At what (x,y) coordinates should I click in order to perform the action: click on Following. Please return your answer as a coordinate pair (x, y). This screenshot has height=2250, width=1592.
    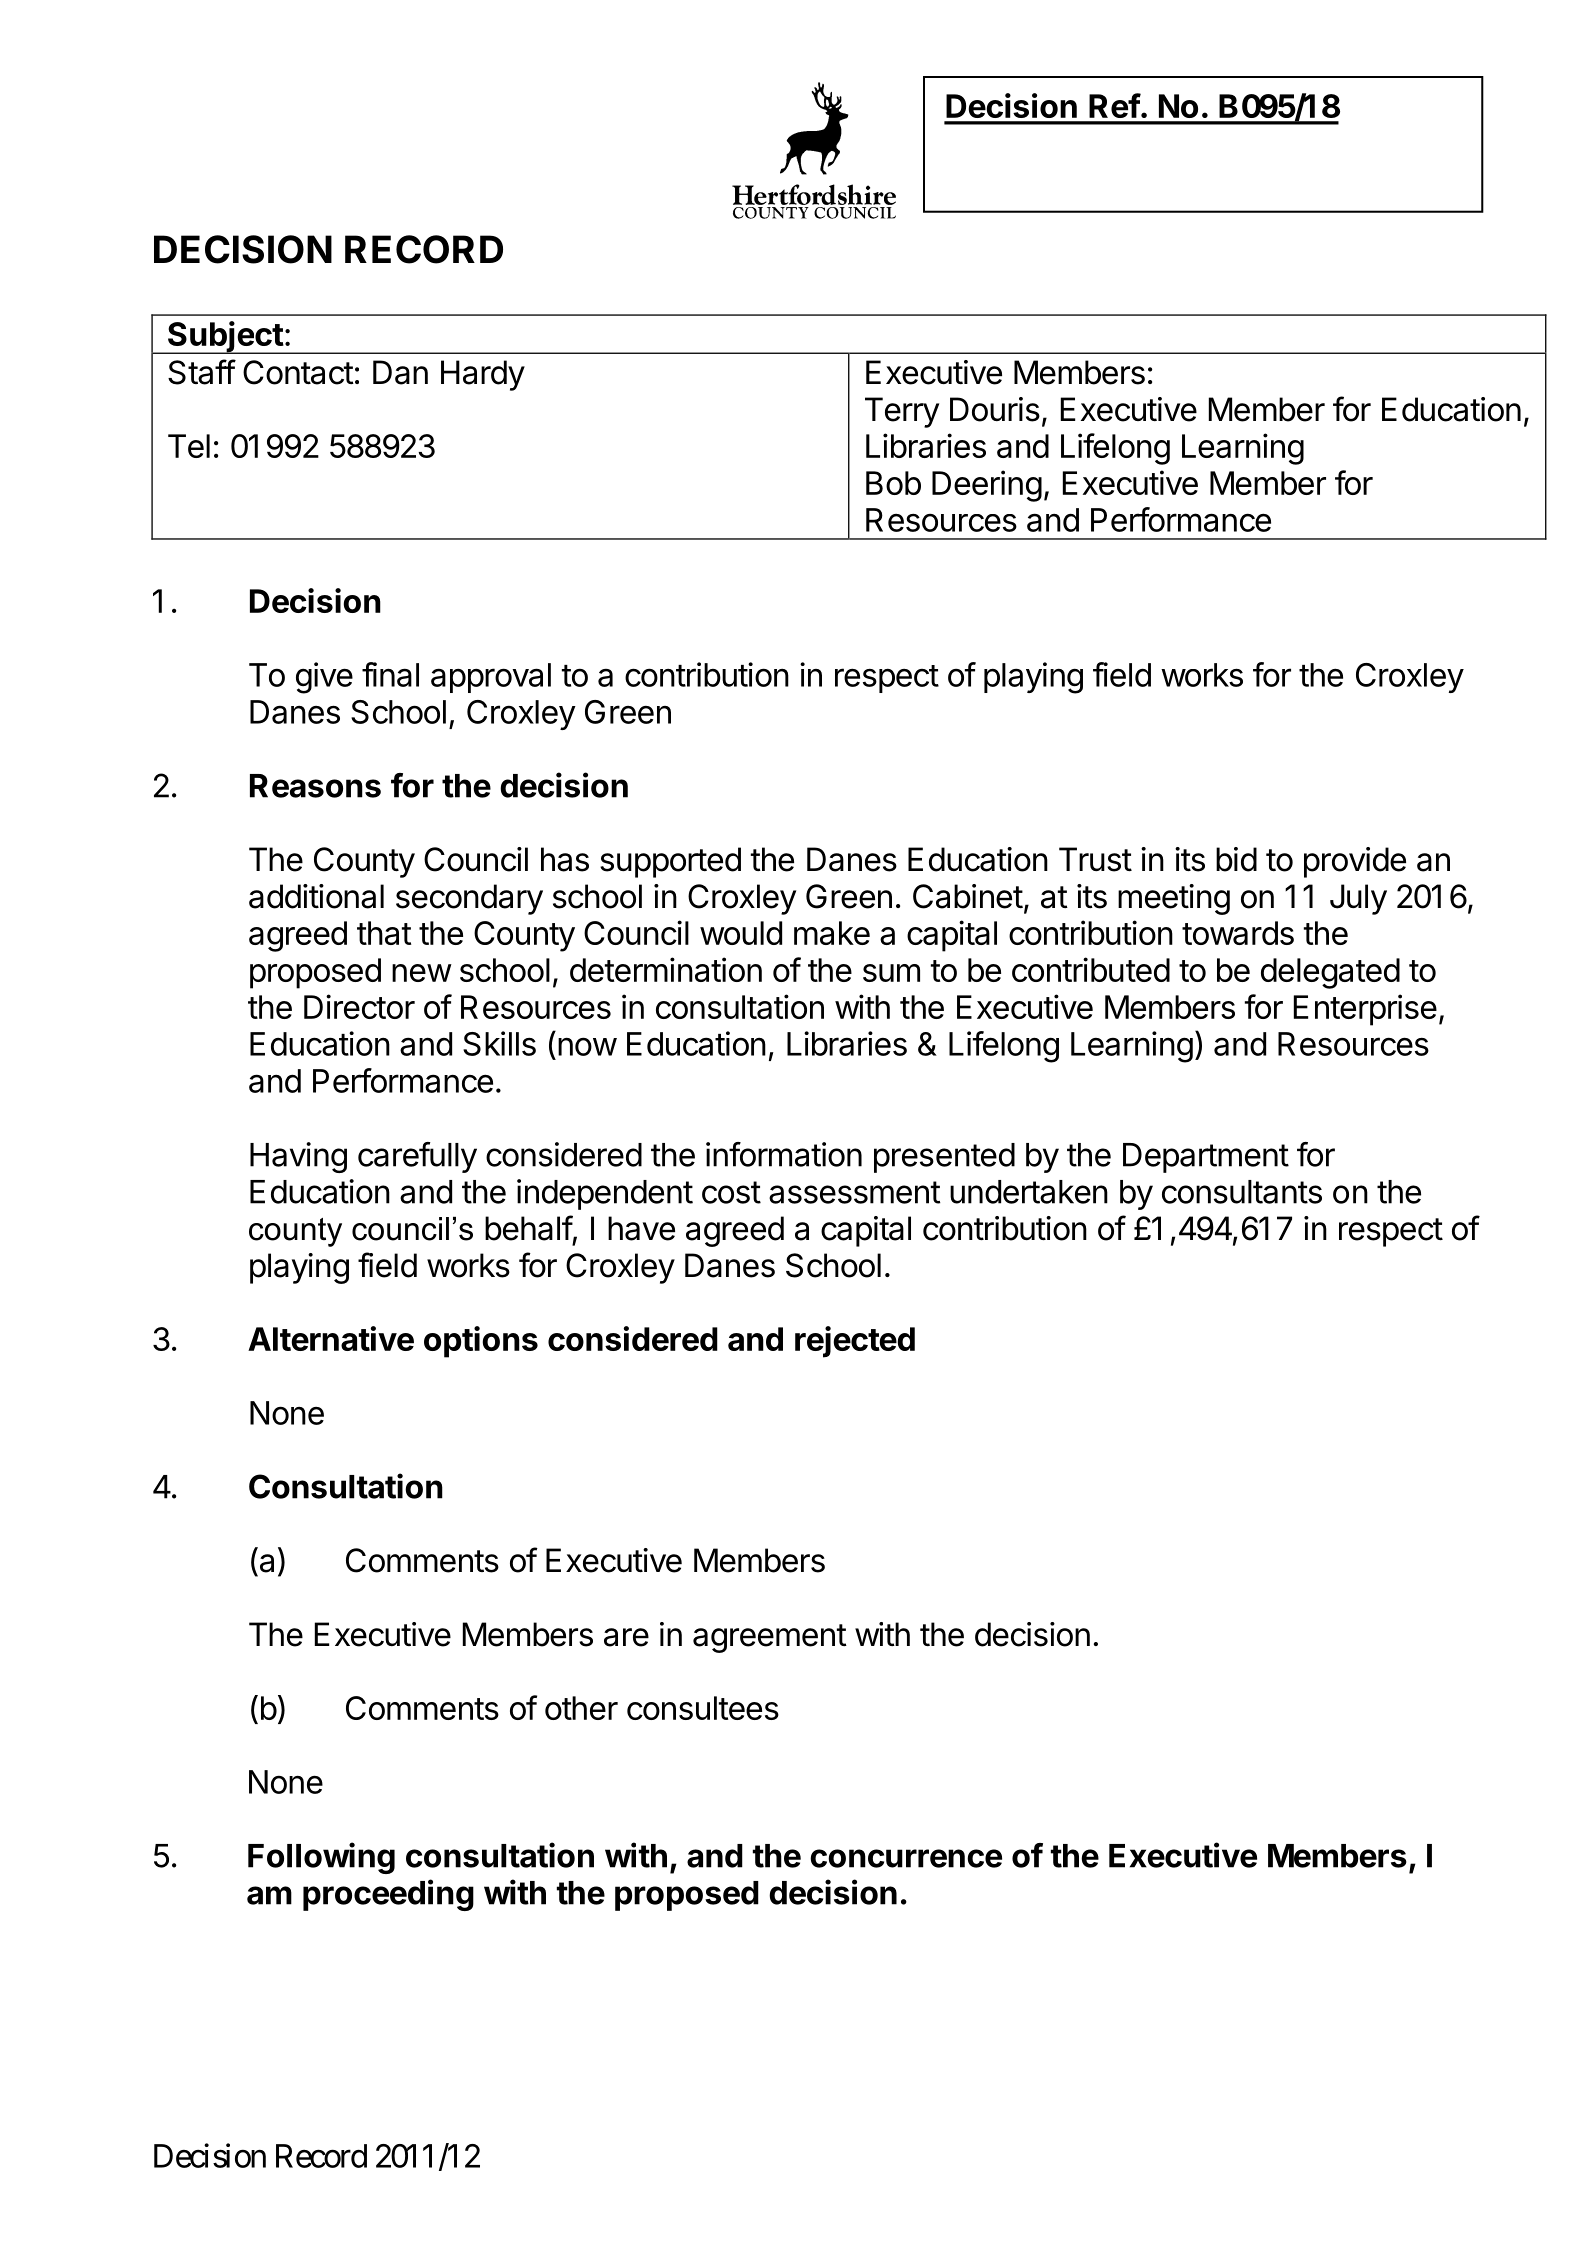
    Looking at the image, I should click on (321, 1858).
